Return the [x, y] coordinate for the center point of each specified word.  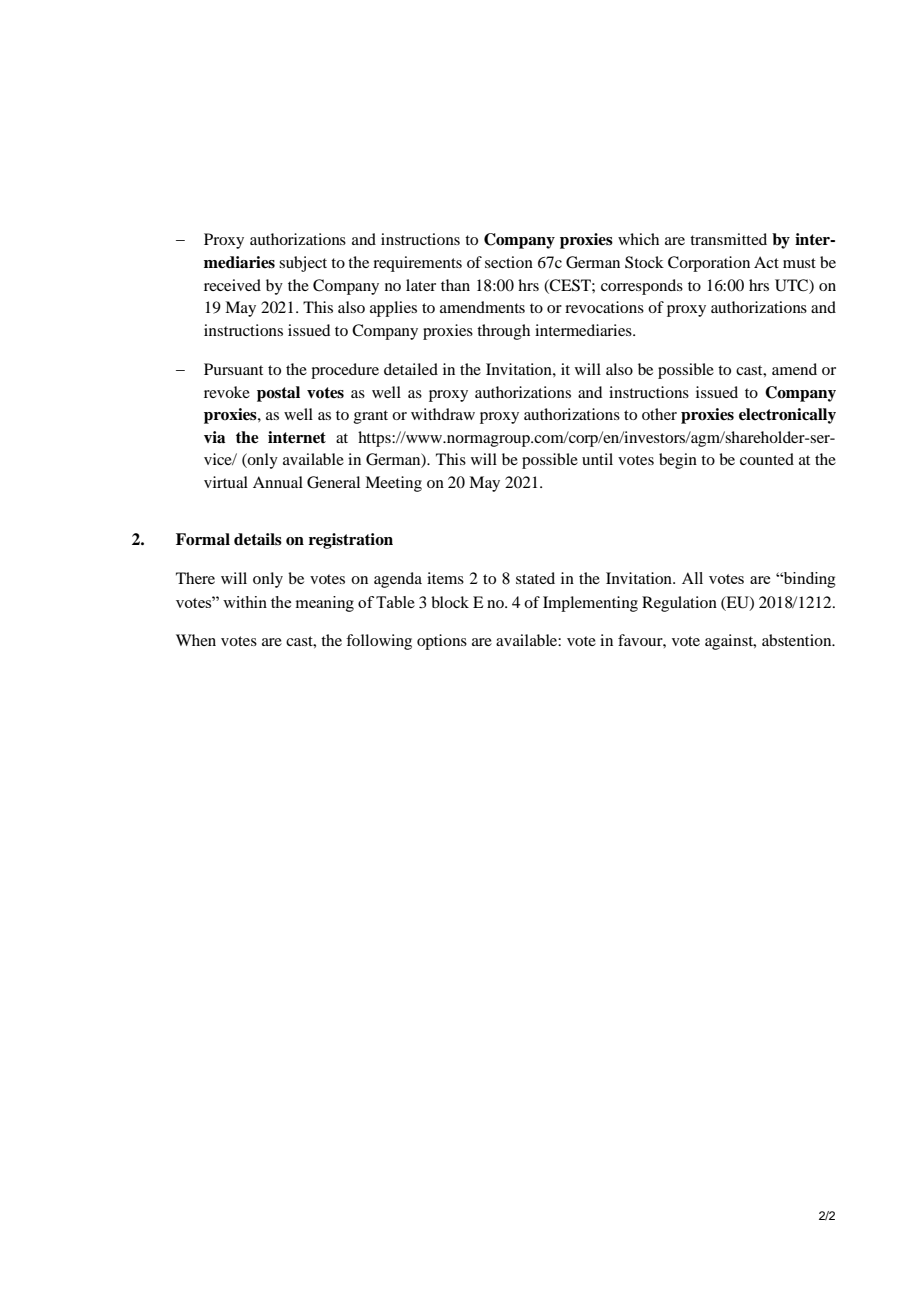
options [442, 642]
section [509, 262]
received [232, 285]
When [196, 640]
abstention [798, 640]
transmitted [728, 239]
